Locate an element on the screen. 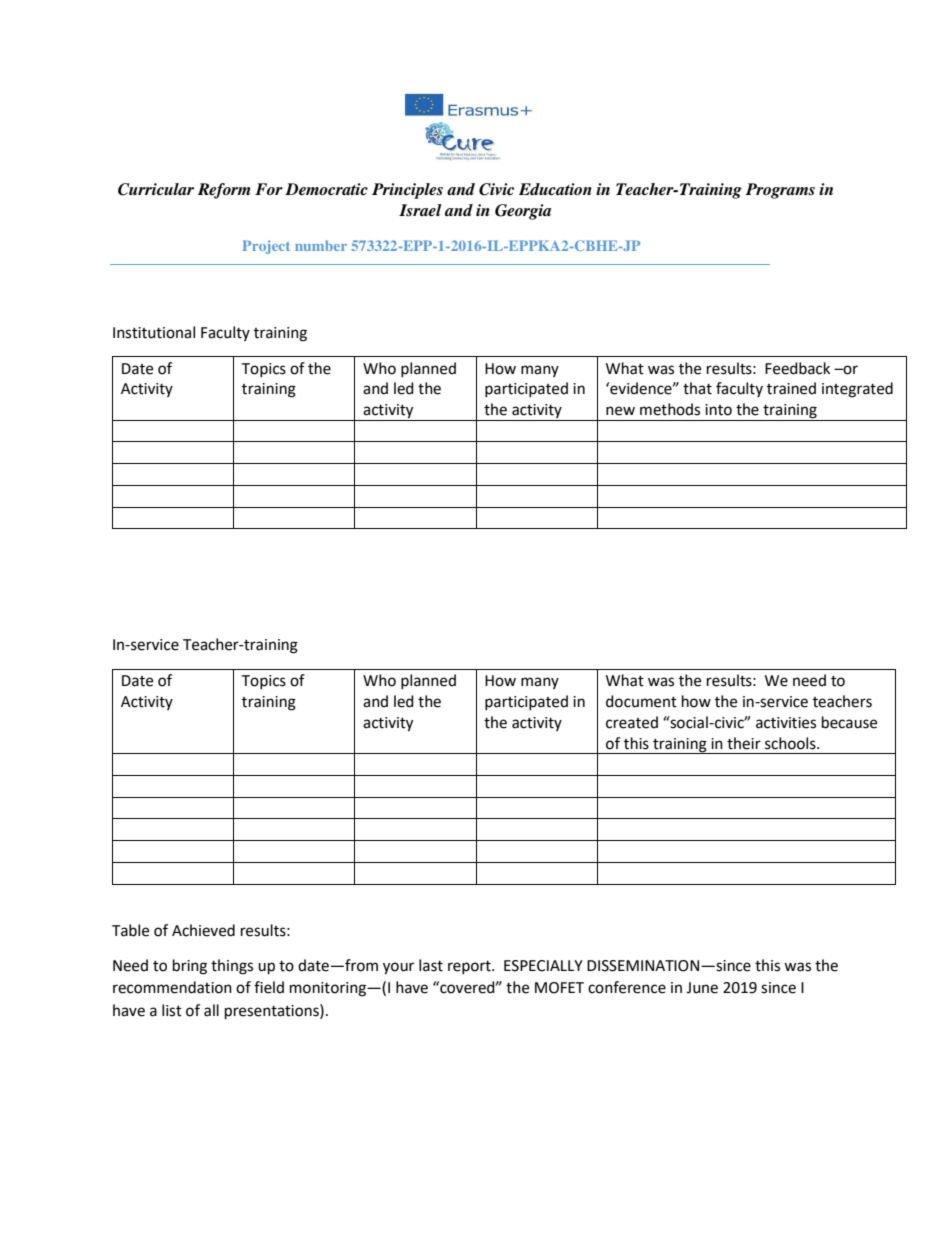  Programs is located at coordinates (780, 191).
